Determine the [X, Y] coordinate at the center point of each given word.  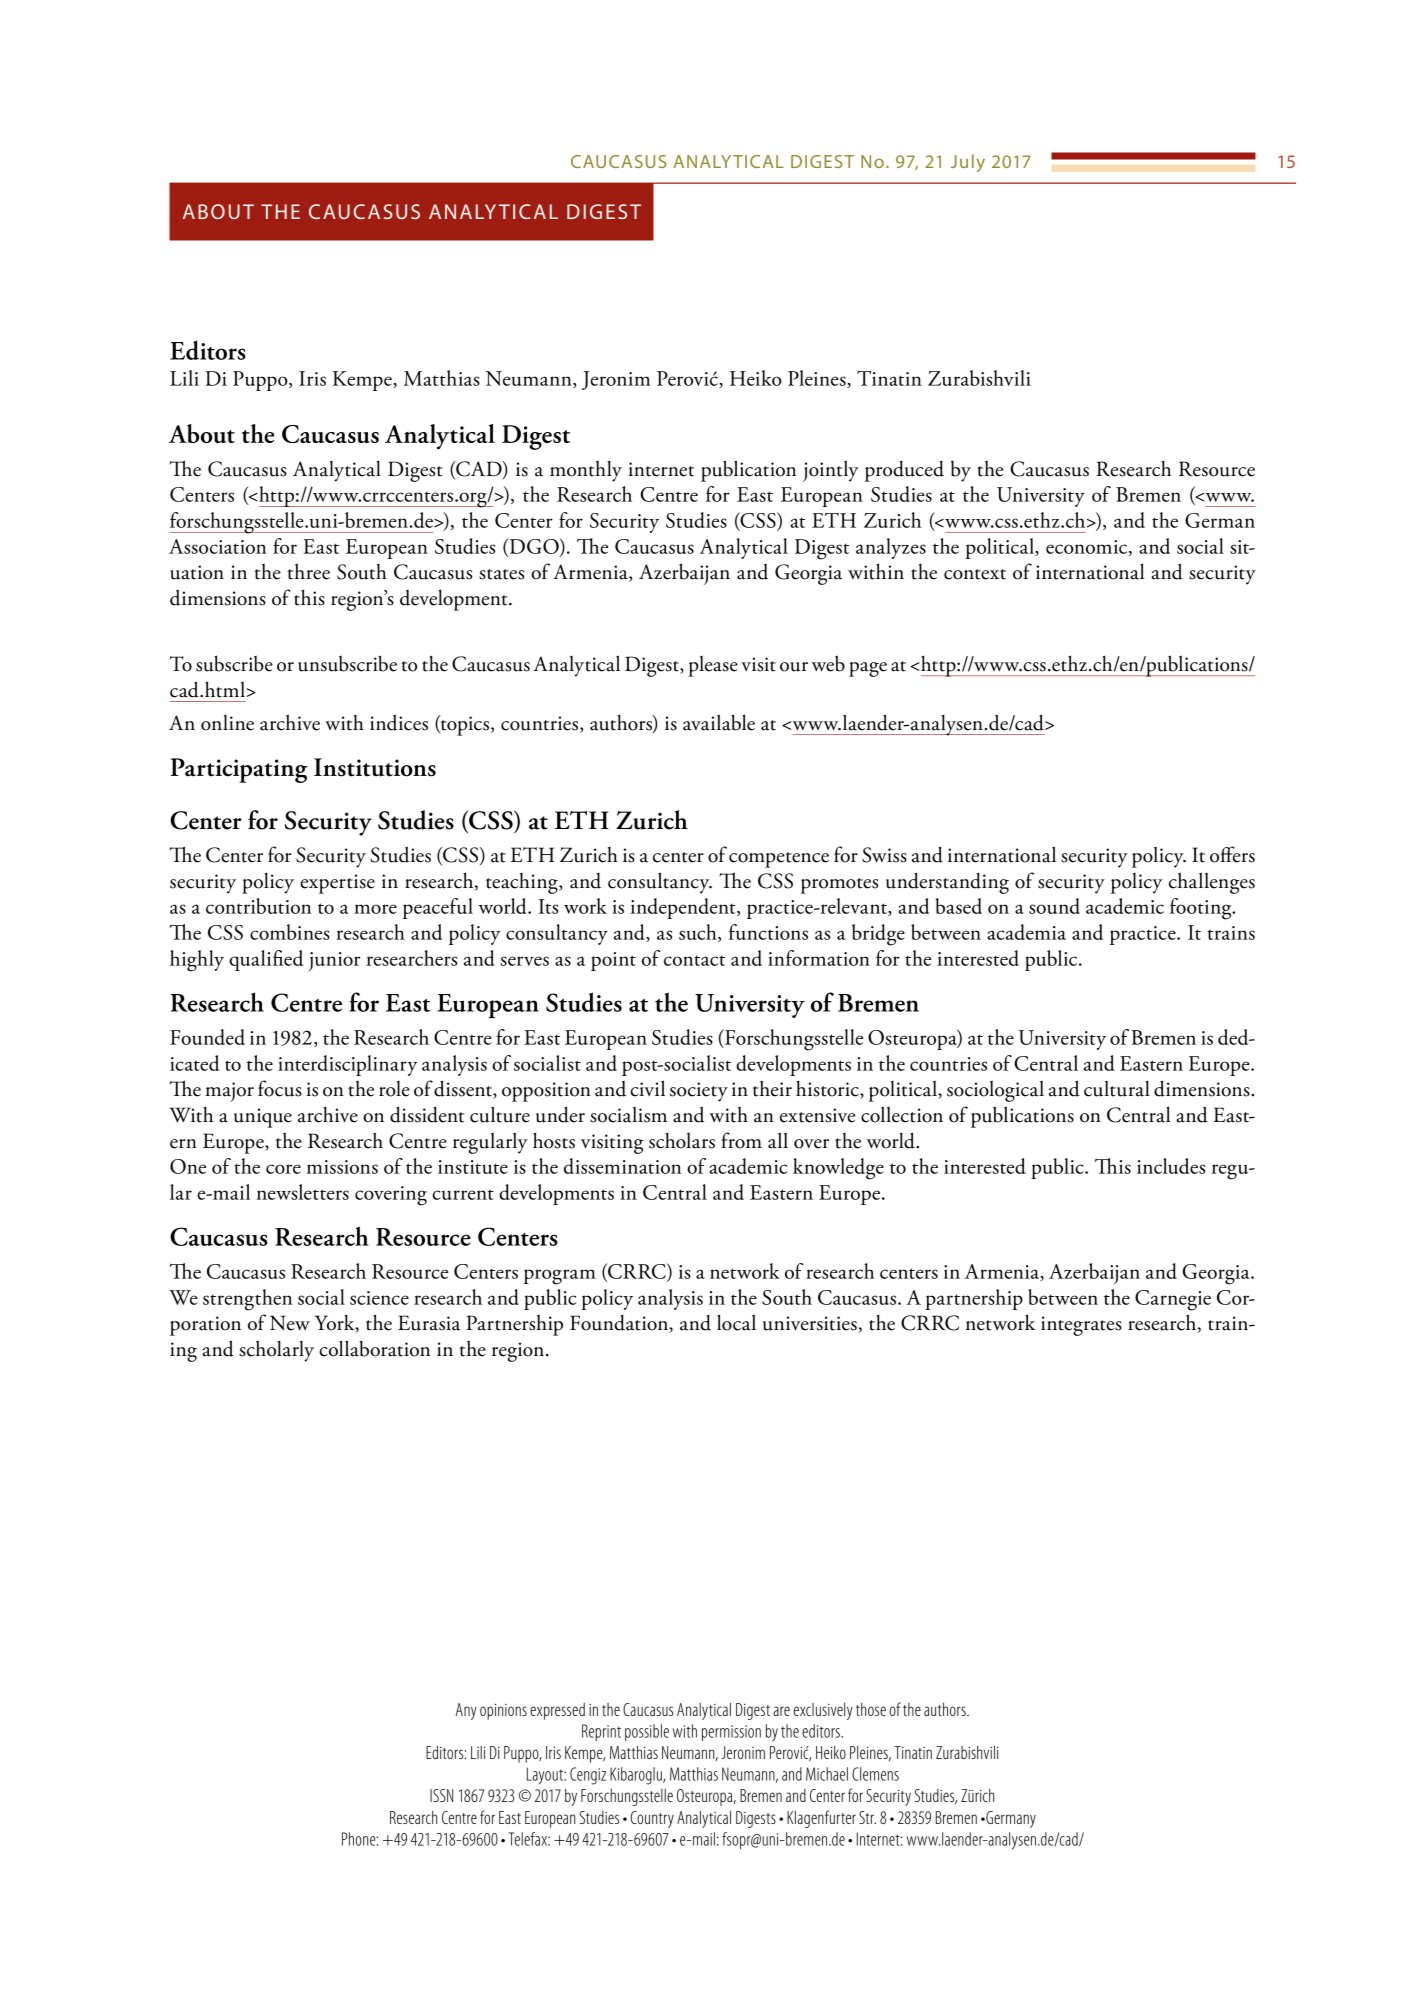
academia [1026, 932]
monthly [586, 471]
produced [904, 471]
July [968, 163]
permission [731, 1733]
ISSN [441, 1795]
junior [335, 961]
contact [694, 960]
